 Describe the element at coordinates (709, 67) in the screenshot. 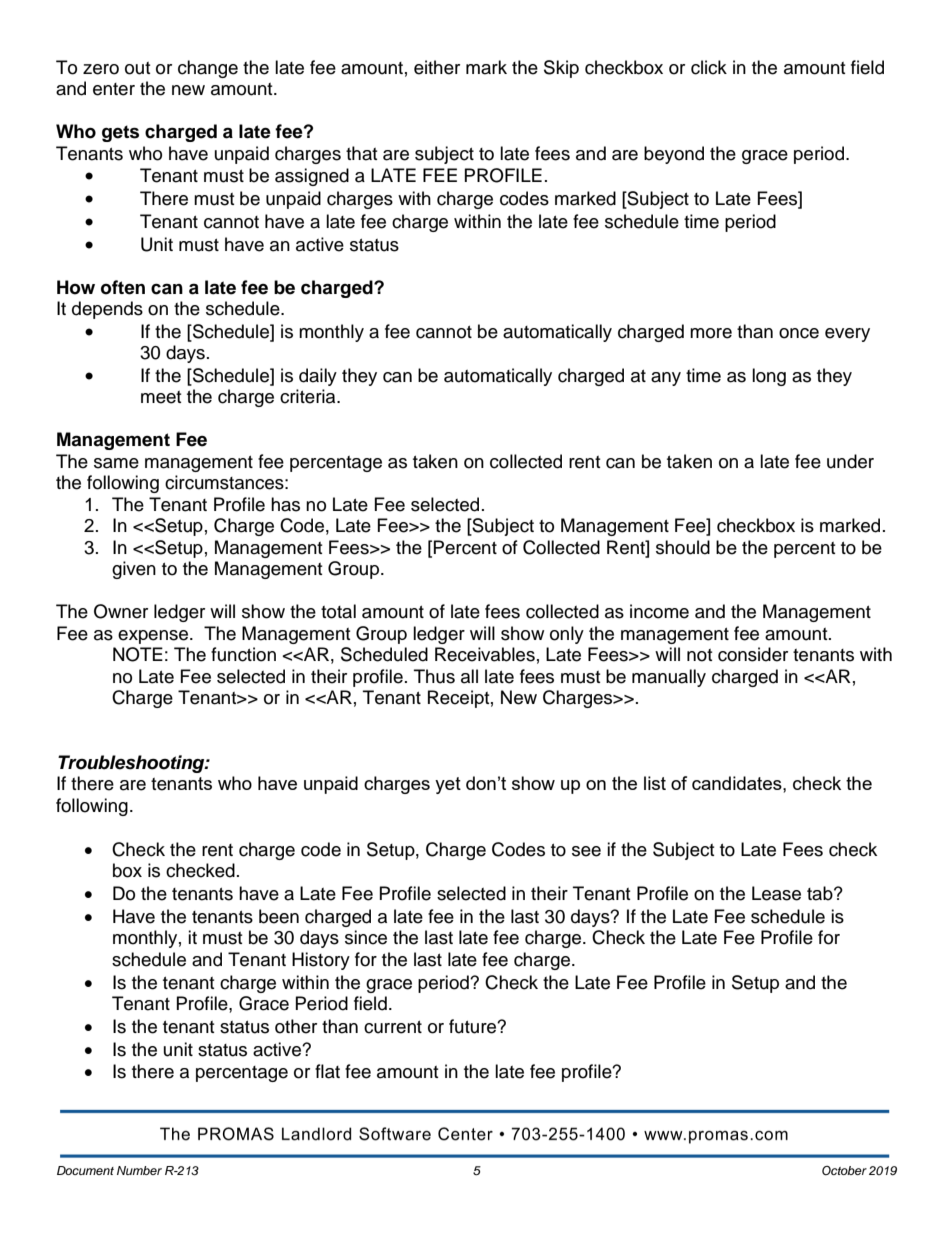

I see `click` at that location.
